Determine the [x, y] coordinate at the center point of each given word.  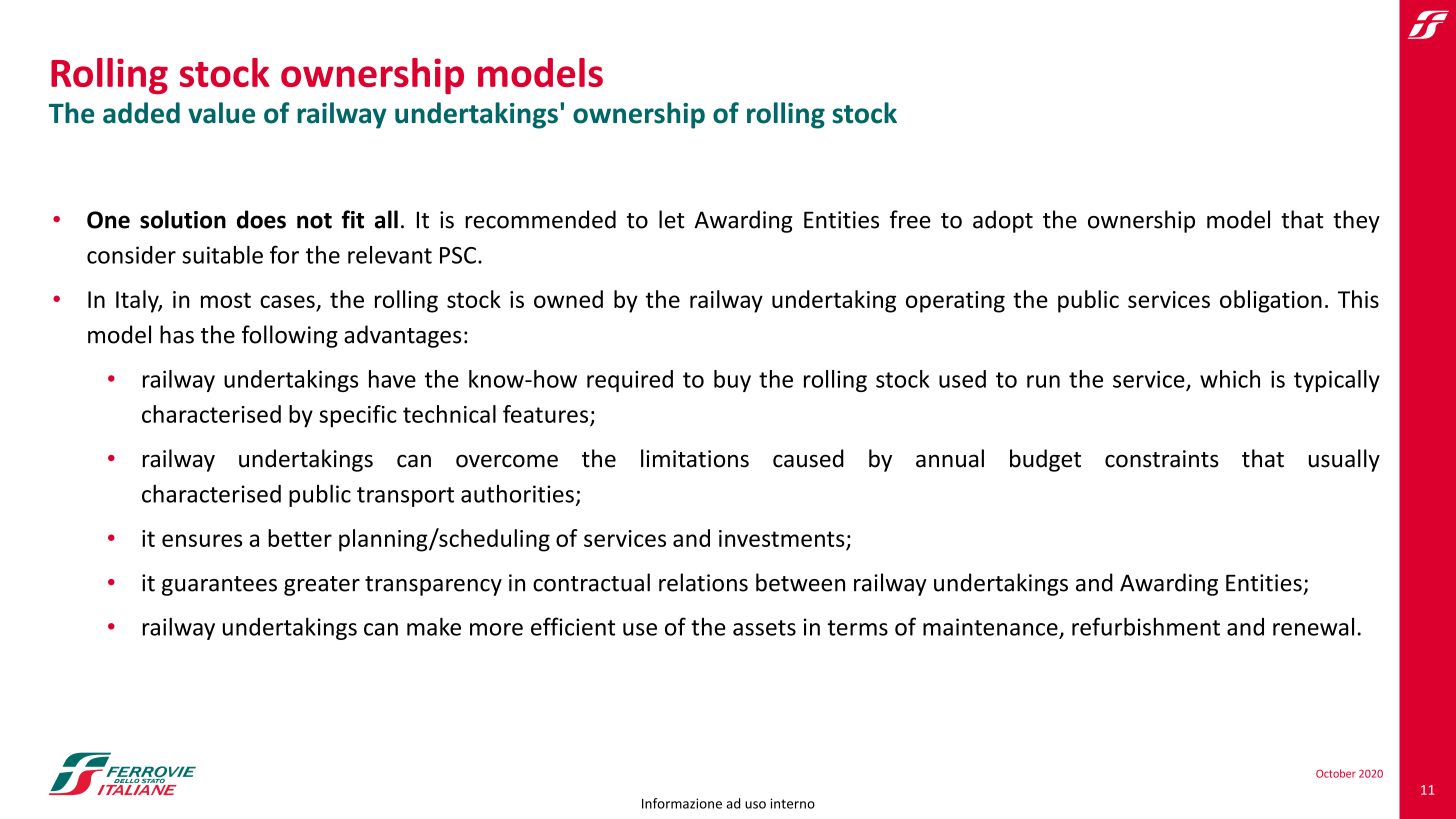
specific [358, 416]
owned [568, 299]
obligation [1271, 301]
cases [287, 301]
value [221, 113]
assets [764, 628]
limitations [695, 458]
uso [755, 805]
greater [322, 586]
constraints [1162, 459]
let [671, 219]
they [1356, 221]
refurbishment [1146, 626]
